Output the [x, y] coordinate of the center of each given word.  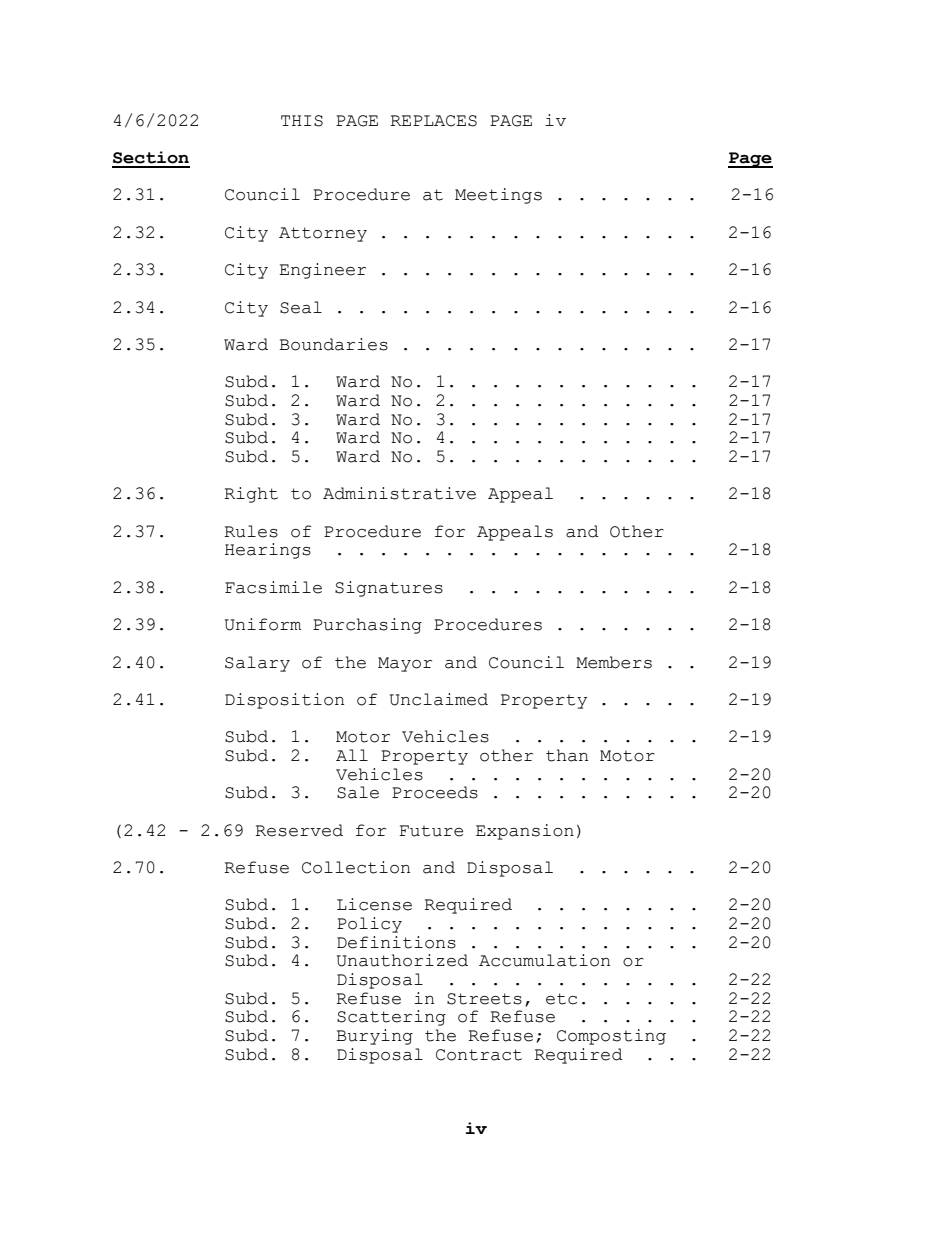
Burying [374, 1037]
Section [151, 157]
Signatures [389, 589]
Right [251, 495]
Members [614, 662]
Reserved [299, 830]
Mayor [405, 664]
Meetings [498, 196]
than [567, 755]
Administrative [399, 493]
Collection [356, 867]
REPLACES [433, 121]
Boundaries [333, 344]
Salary [257, 664]
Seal [301, 307]
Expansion [525, 832]
